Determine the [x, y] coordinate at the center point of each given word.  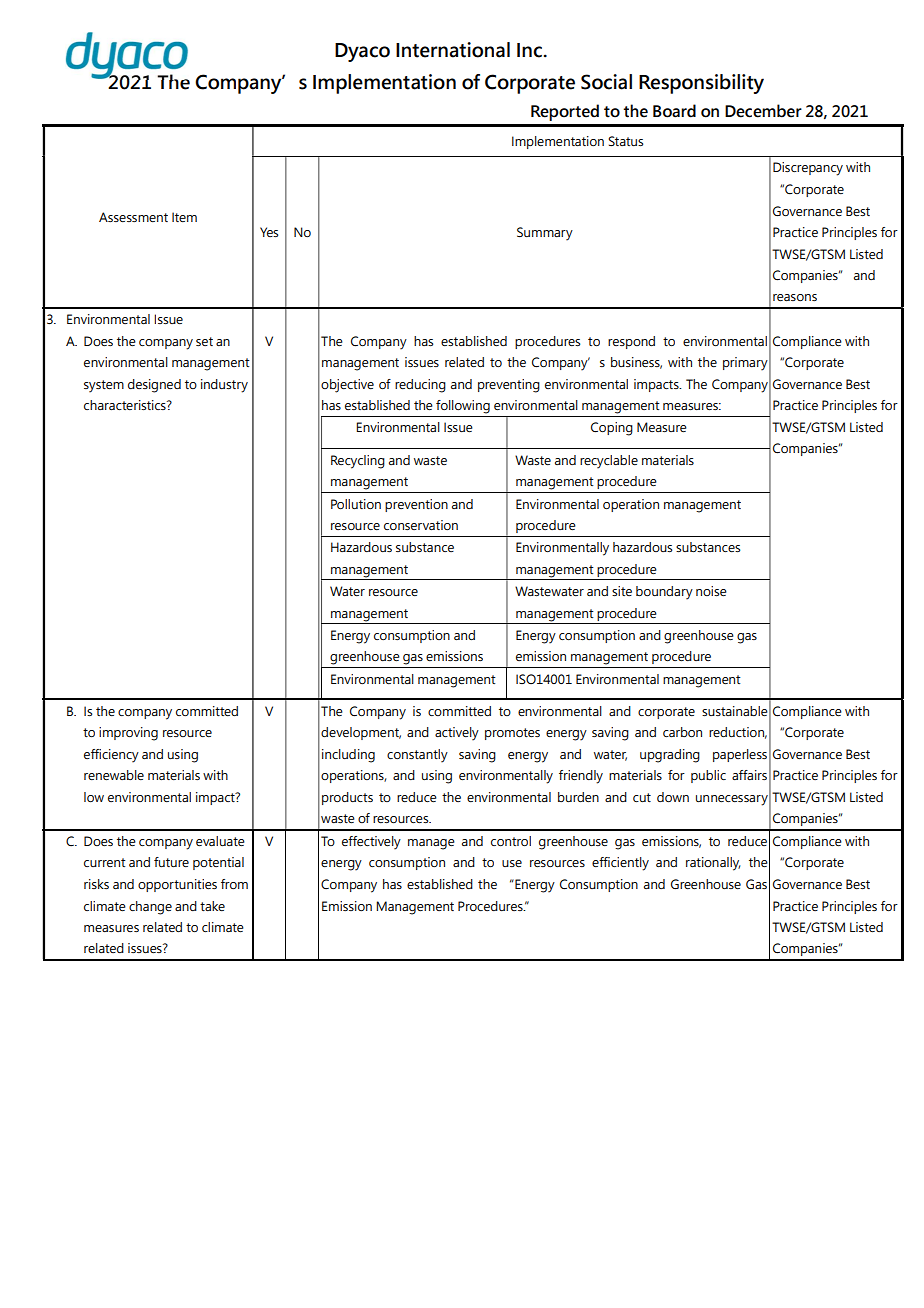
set [204, 341]
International [453, 50]
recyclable [609, 462]
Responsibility [701, 84]
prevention [416, 505]
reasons [795, 297]
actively [457, 734]
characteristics [126, 405]
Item [184, 217]
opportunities [177, 885]
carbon [682, 732]
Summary [545, 234]
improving [128, 734]
